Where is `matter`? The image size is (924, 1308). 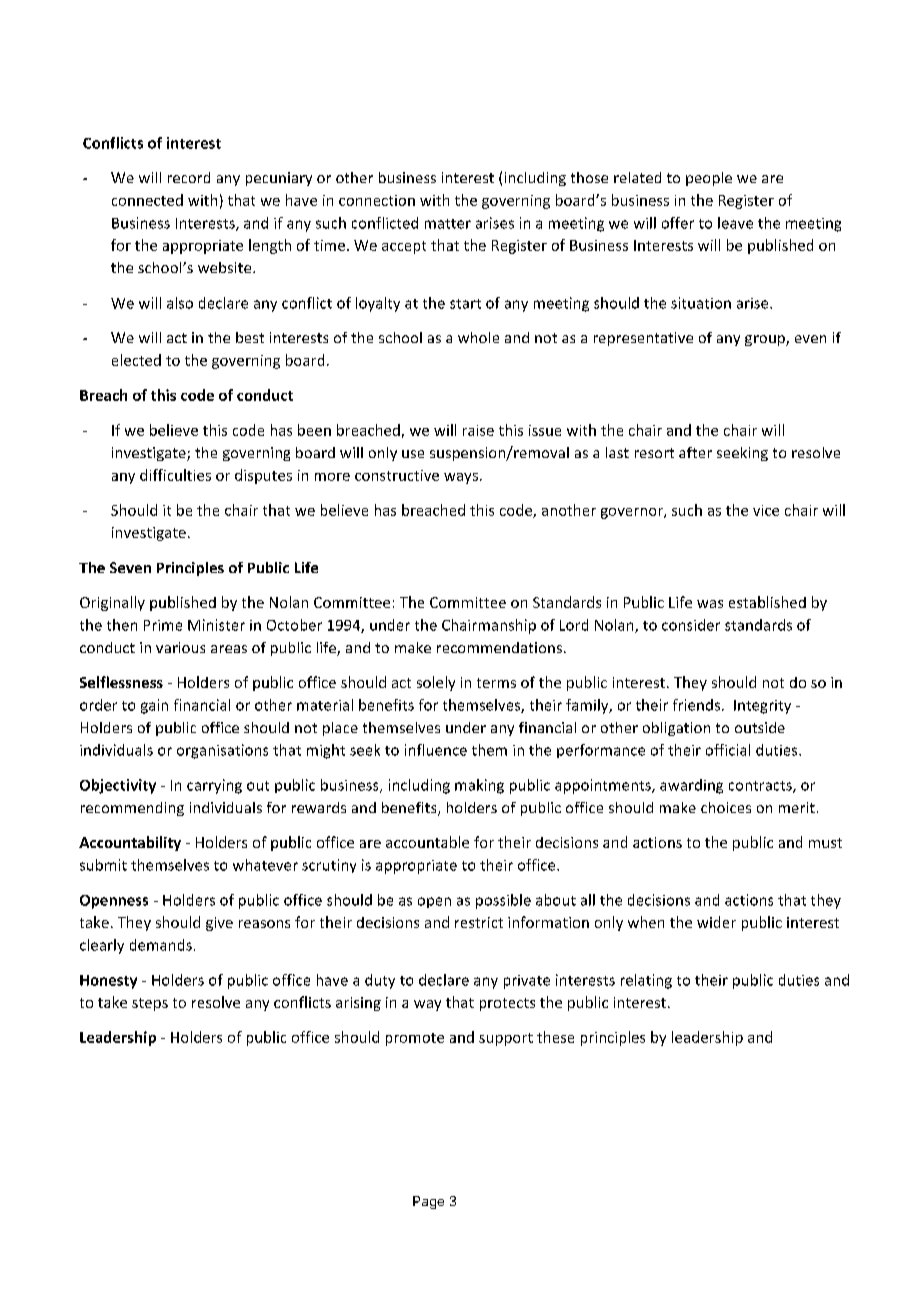
matter is located at coordinates (448, 224).
